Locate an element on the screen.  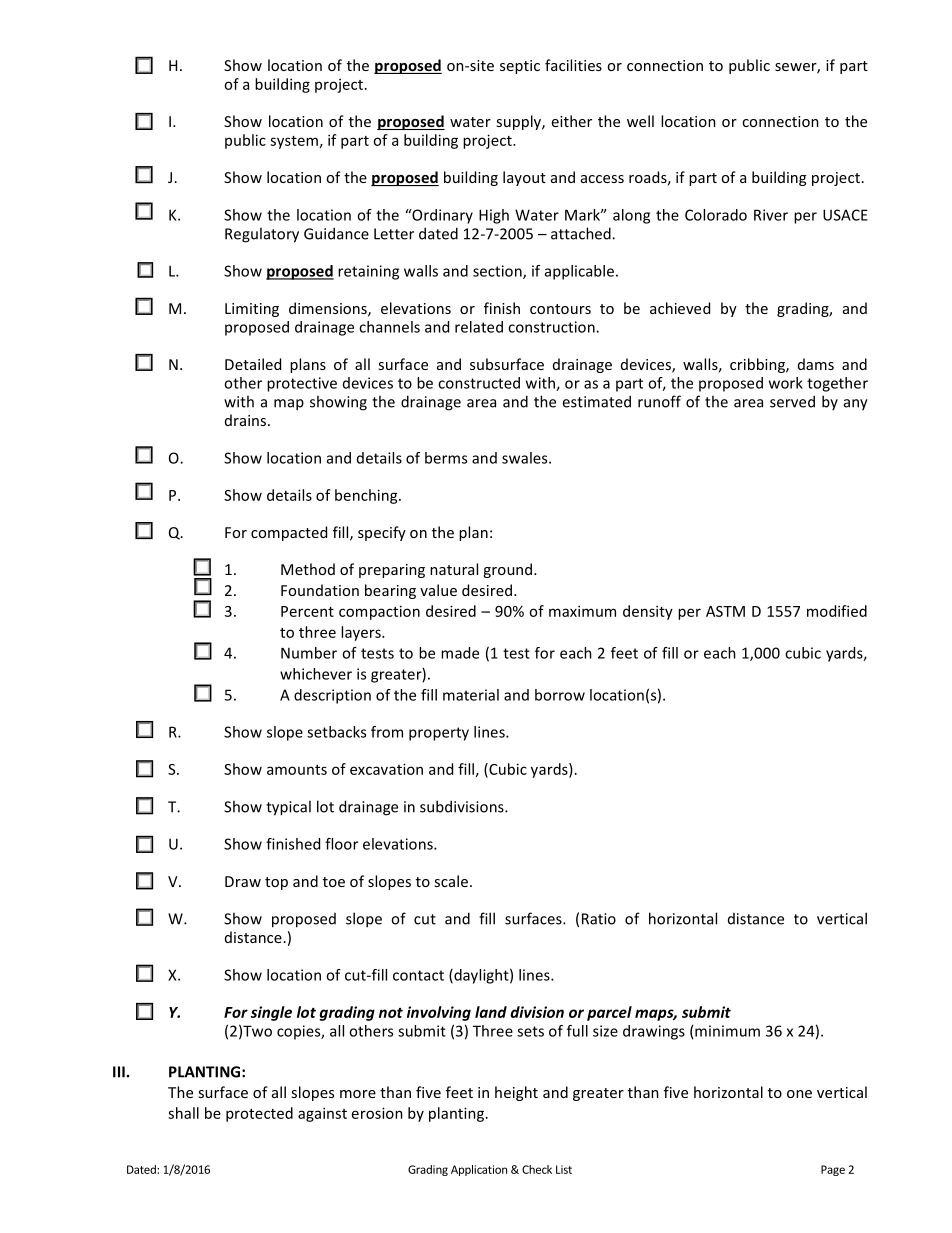
Percent is located at coordinates (307, 611).
